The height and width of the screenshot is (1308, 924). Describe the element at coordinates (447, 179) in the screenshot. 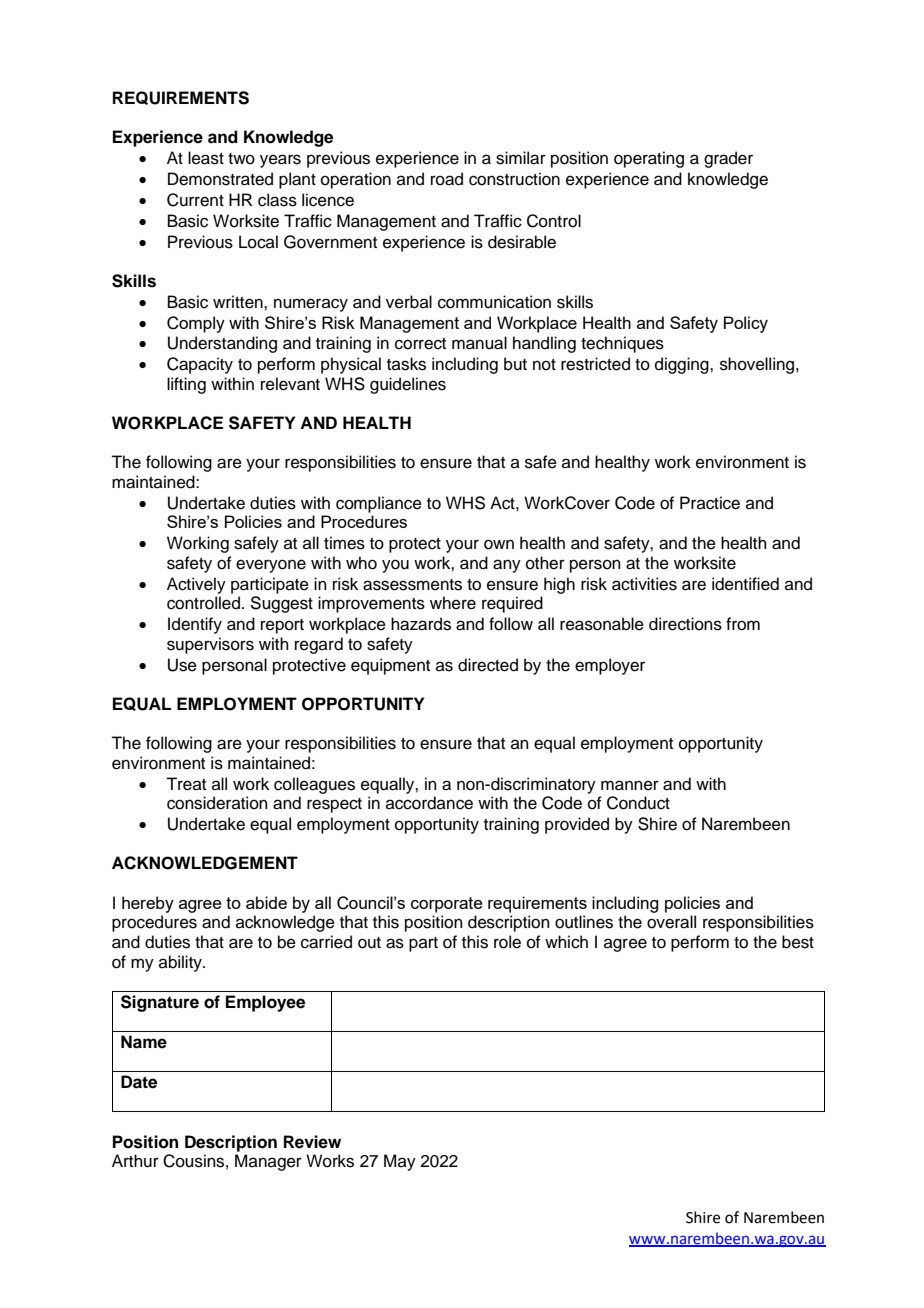

I see `road` at that location.
